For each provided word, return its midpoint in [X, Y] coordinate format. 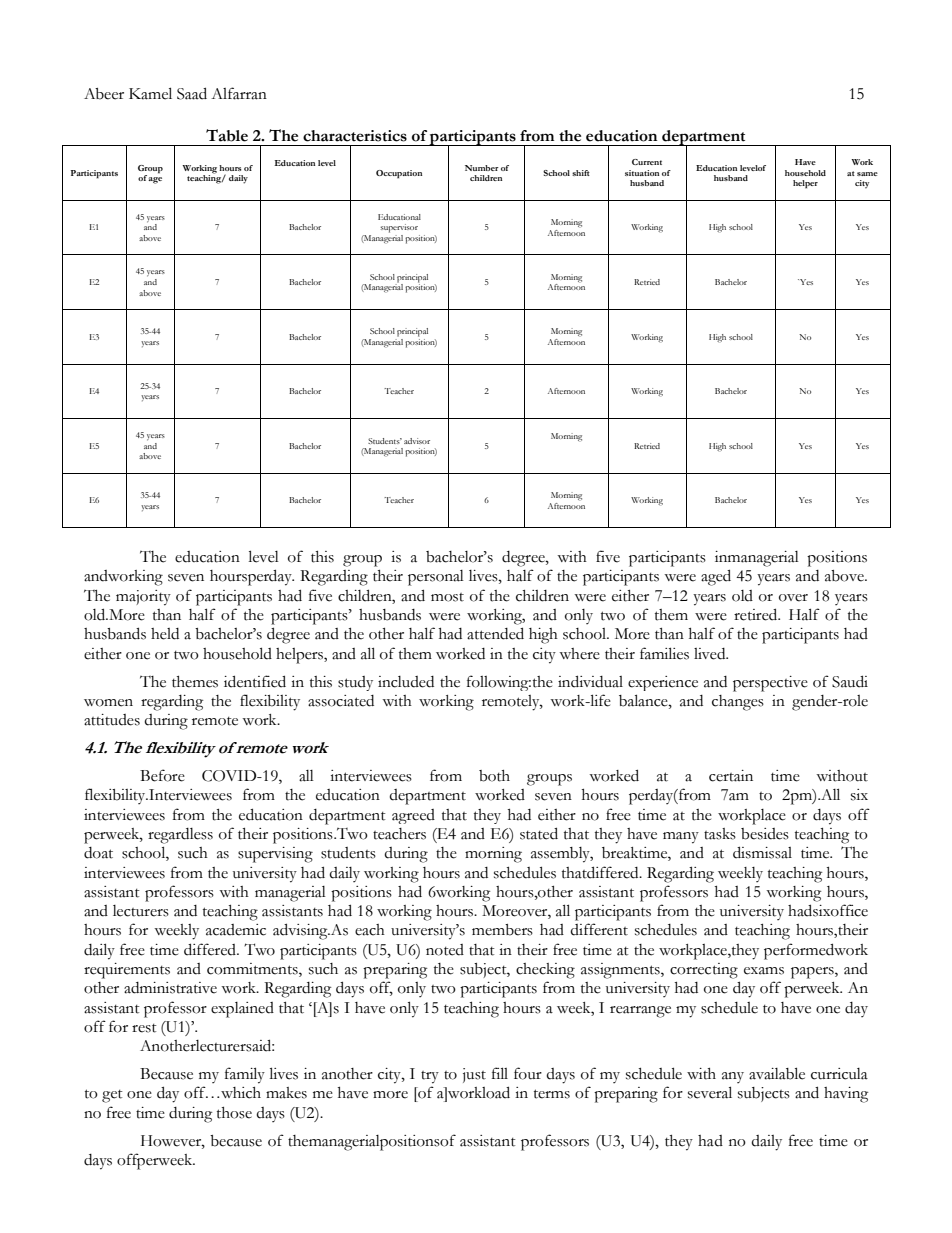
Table [227, 135]
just [474, 1075]
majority [143, 598]
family [245, 1075]
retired [757, 614]
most [447, 597]
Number [482, 168]
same [867, 174]
